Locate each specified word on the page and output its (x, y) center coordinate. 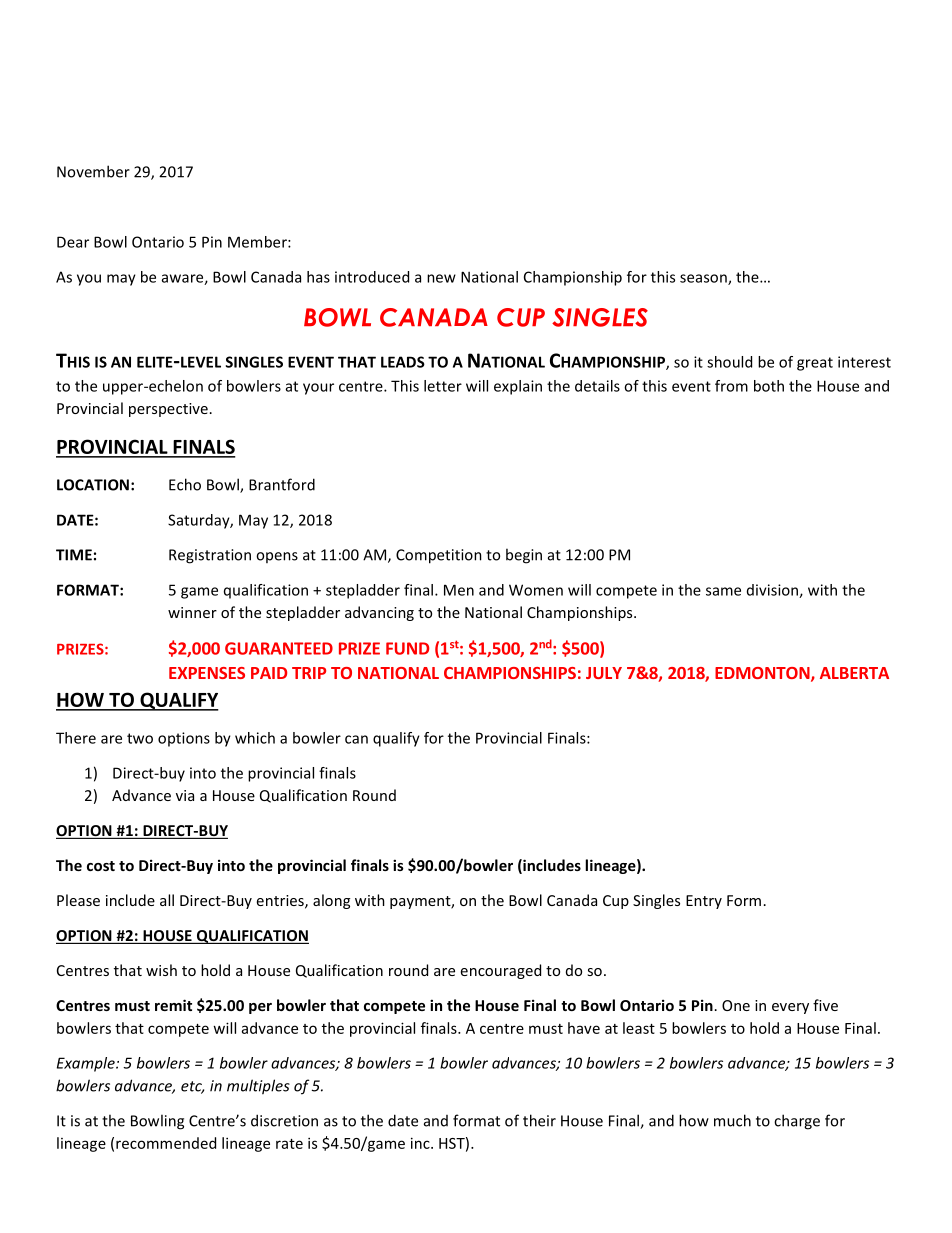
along (331, 901)
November (93, 171)
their (539, 1120)
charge (797, 1122)
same (723, 591)
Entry (704, 902)
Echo (185, 484)
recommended (166, 1143)
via (185, 795)
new (441, 278)
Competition (439, 556)
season (704, 279)
